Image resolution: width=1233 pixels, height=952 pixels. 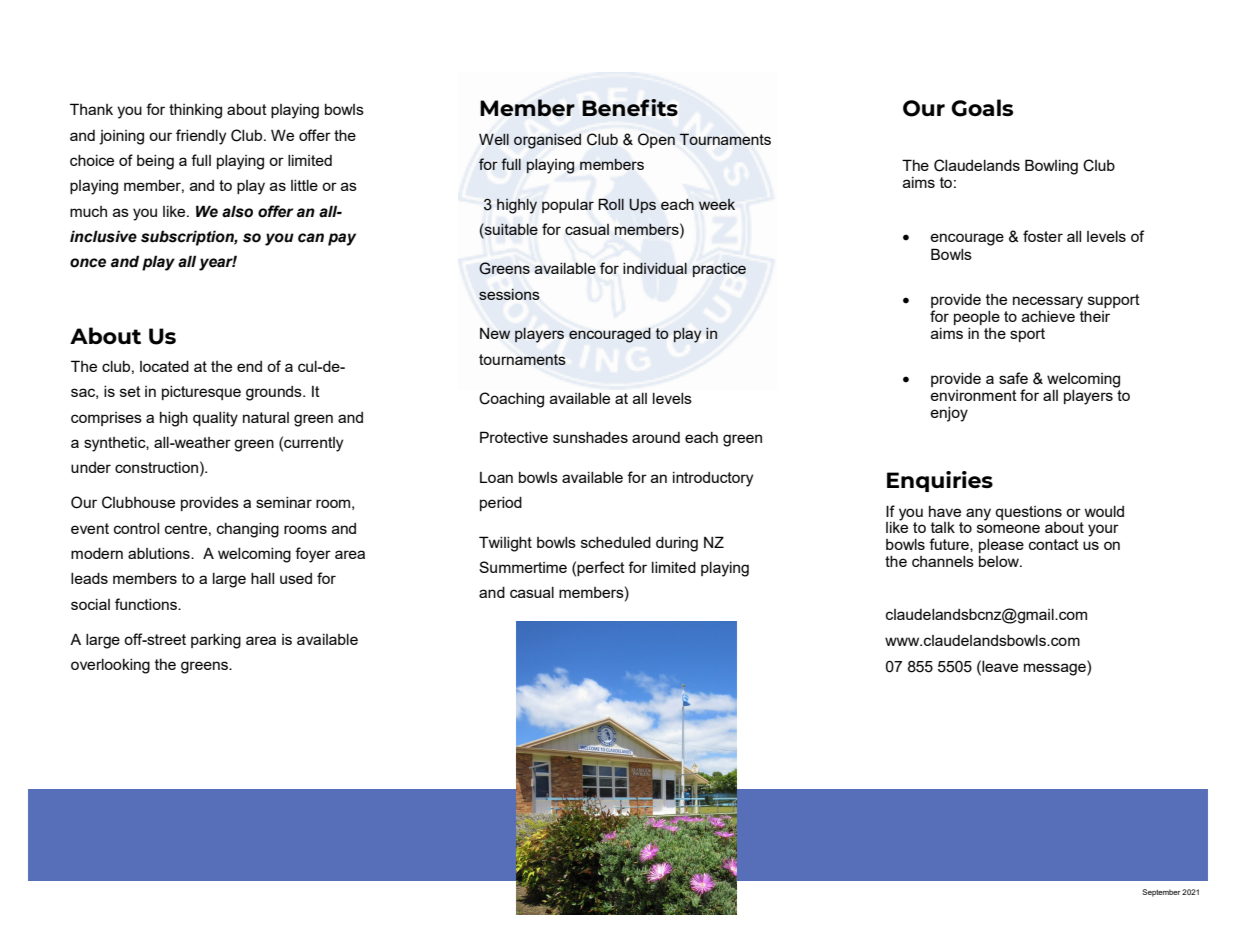 I want to click on friendly, so click(x=201, y=137).
